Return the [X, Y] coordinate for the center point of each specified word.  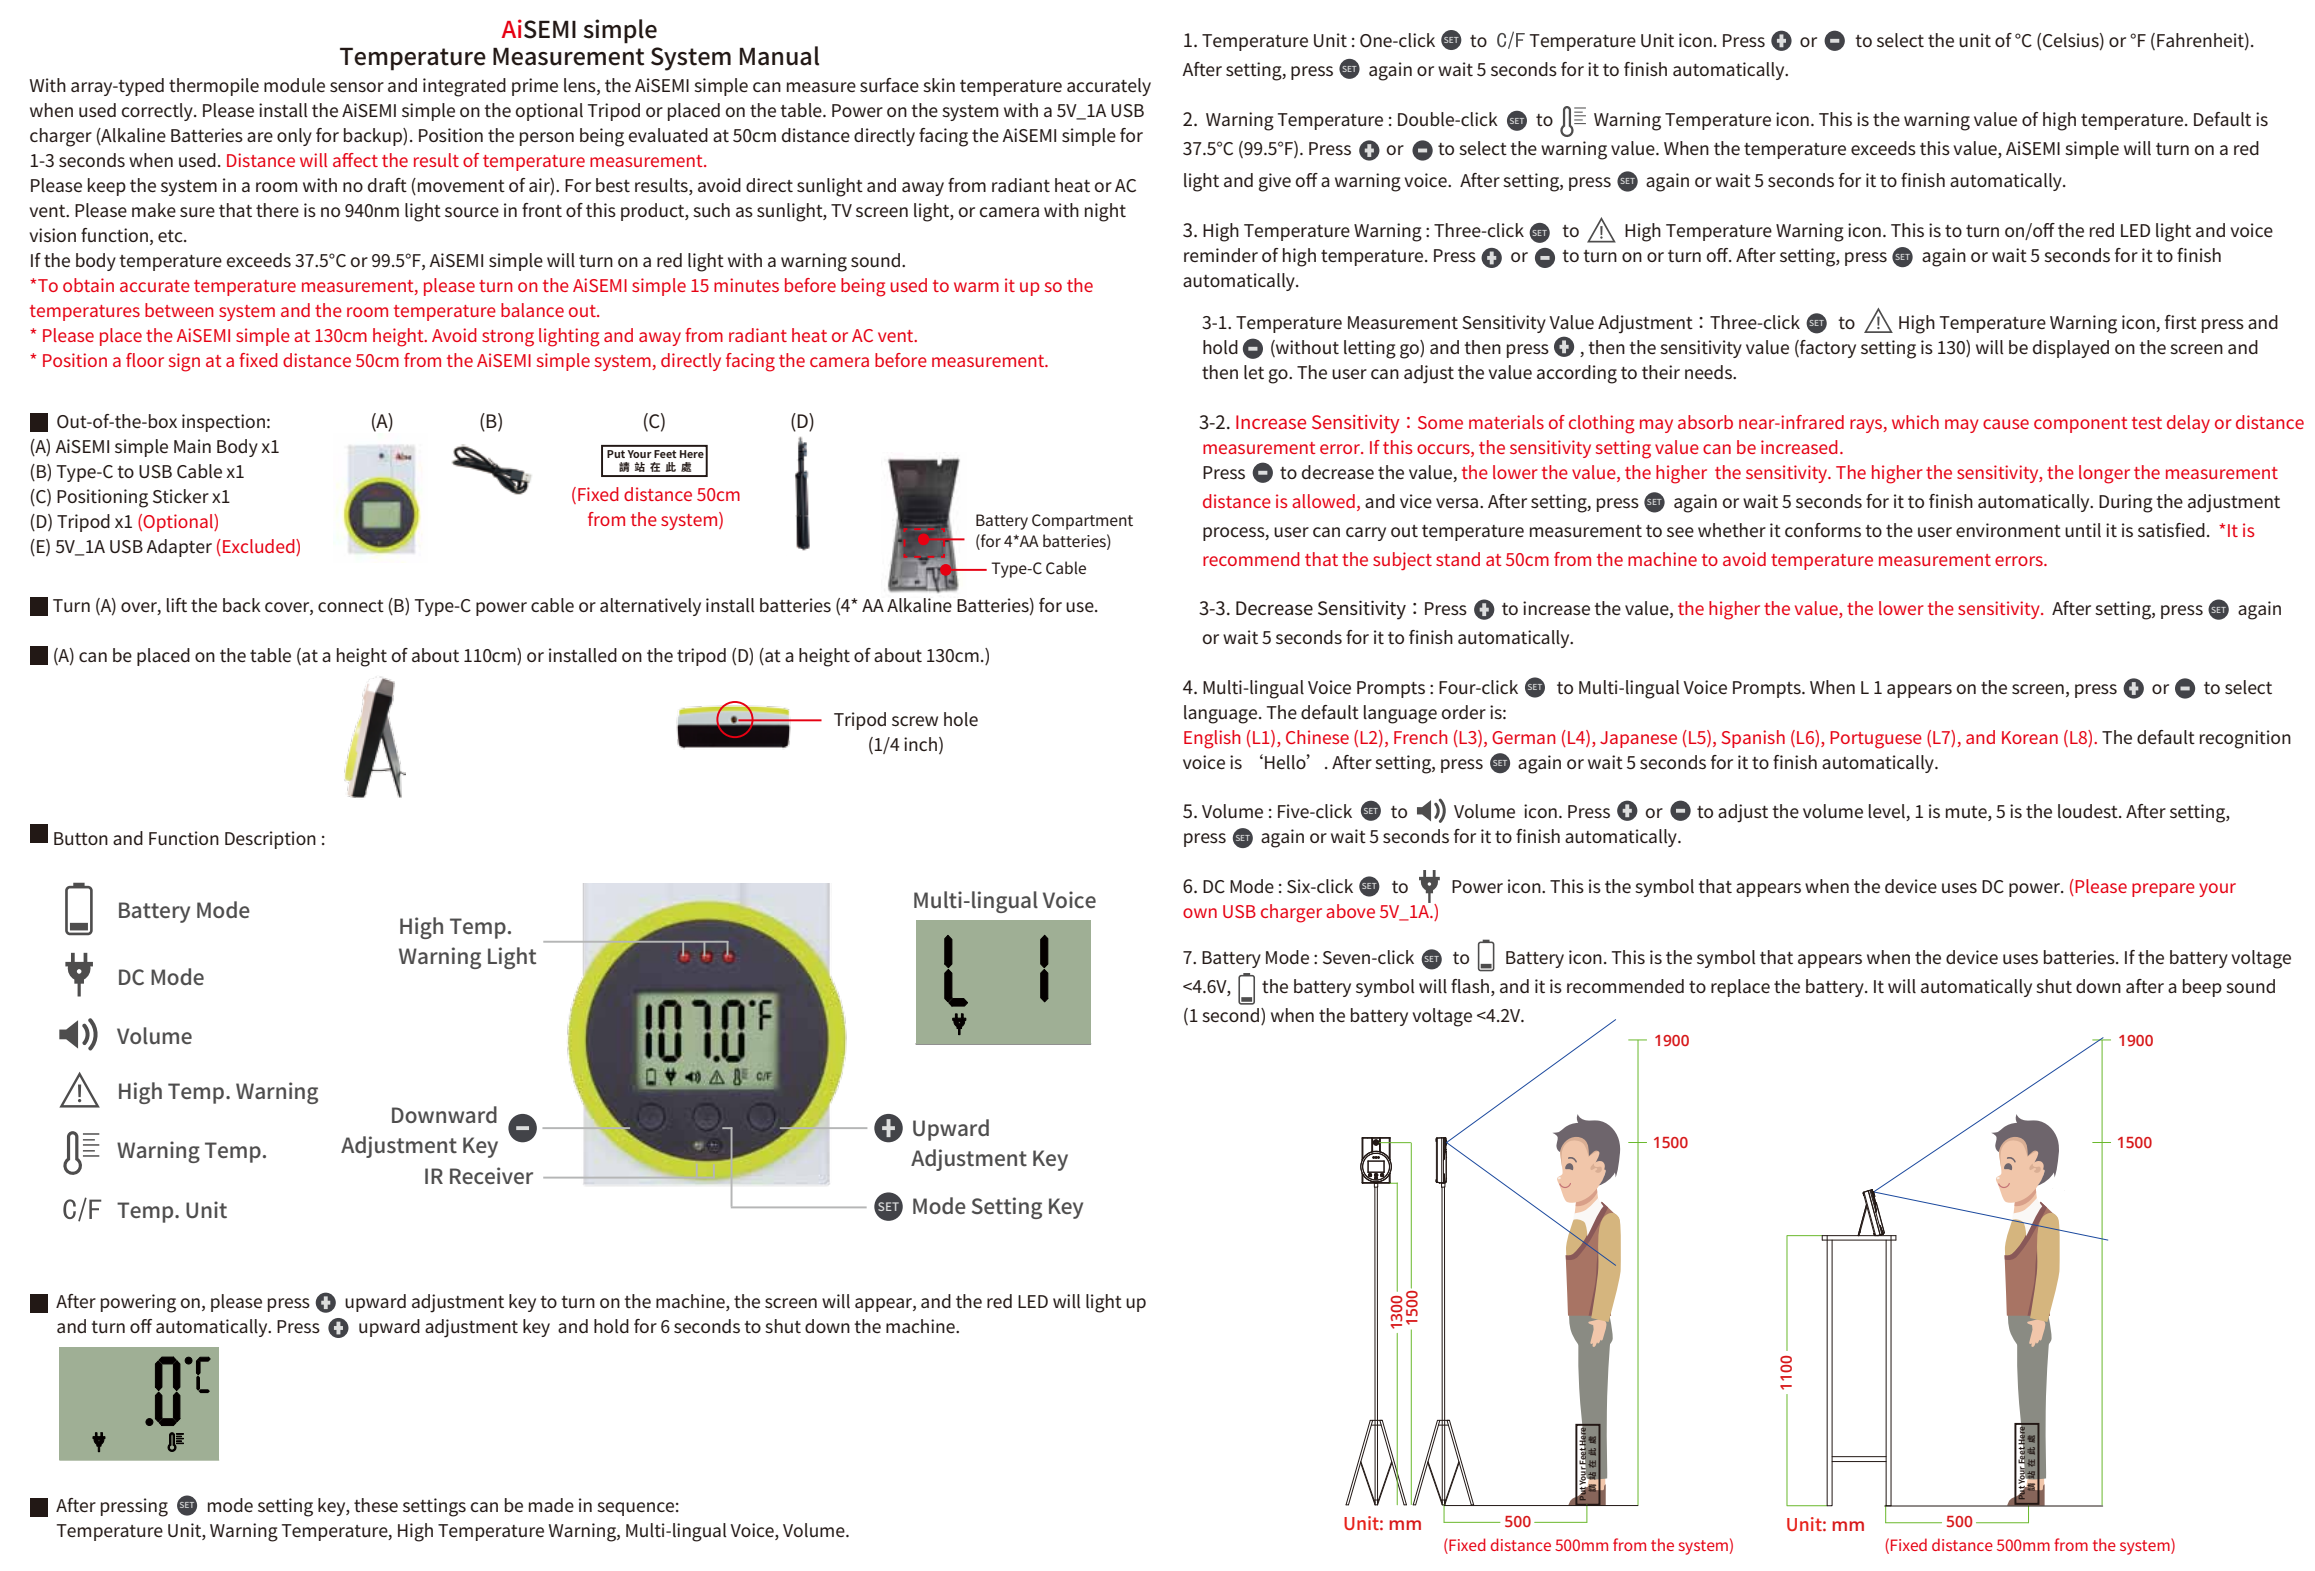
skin [939, 85]
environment [2008, 530]
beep [2202, 988]
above [1350, 911]
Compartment [1082, 522]
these [376, 1505]
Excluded [260, 547]
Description [270, 840]
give [1275, 182]
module [294, 85]
